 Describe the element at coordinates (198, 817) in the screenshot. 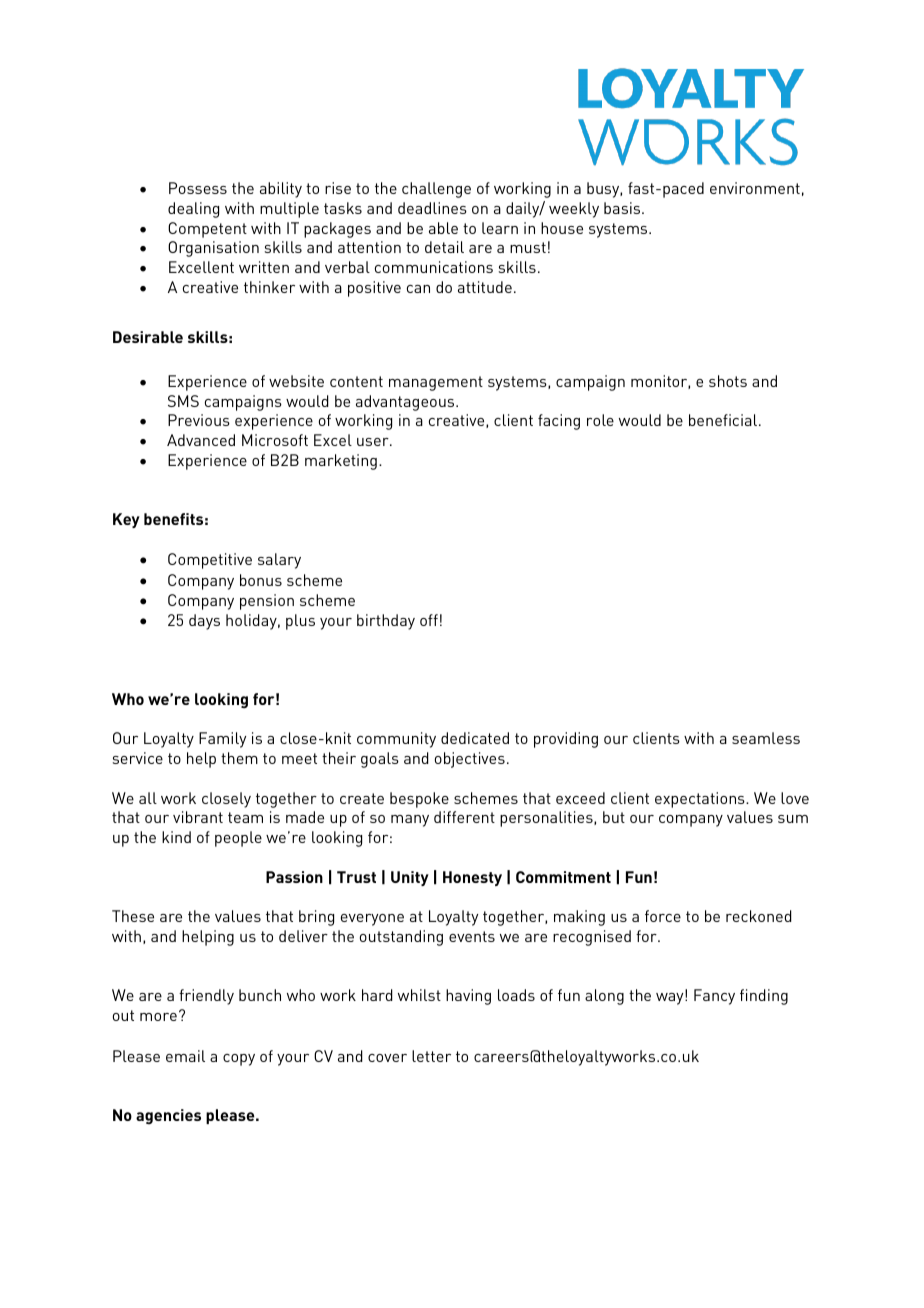

I see `vibrant` at that location.
